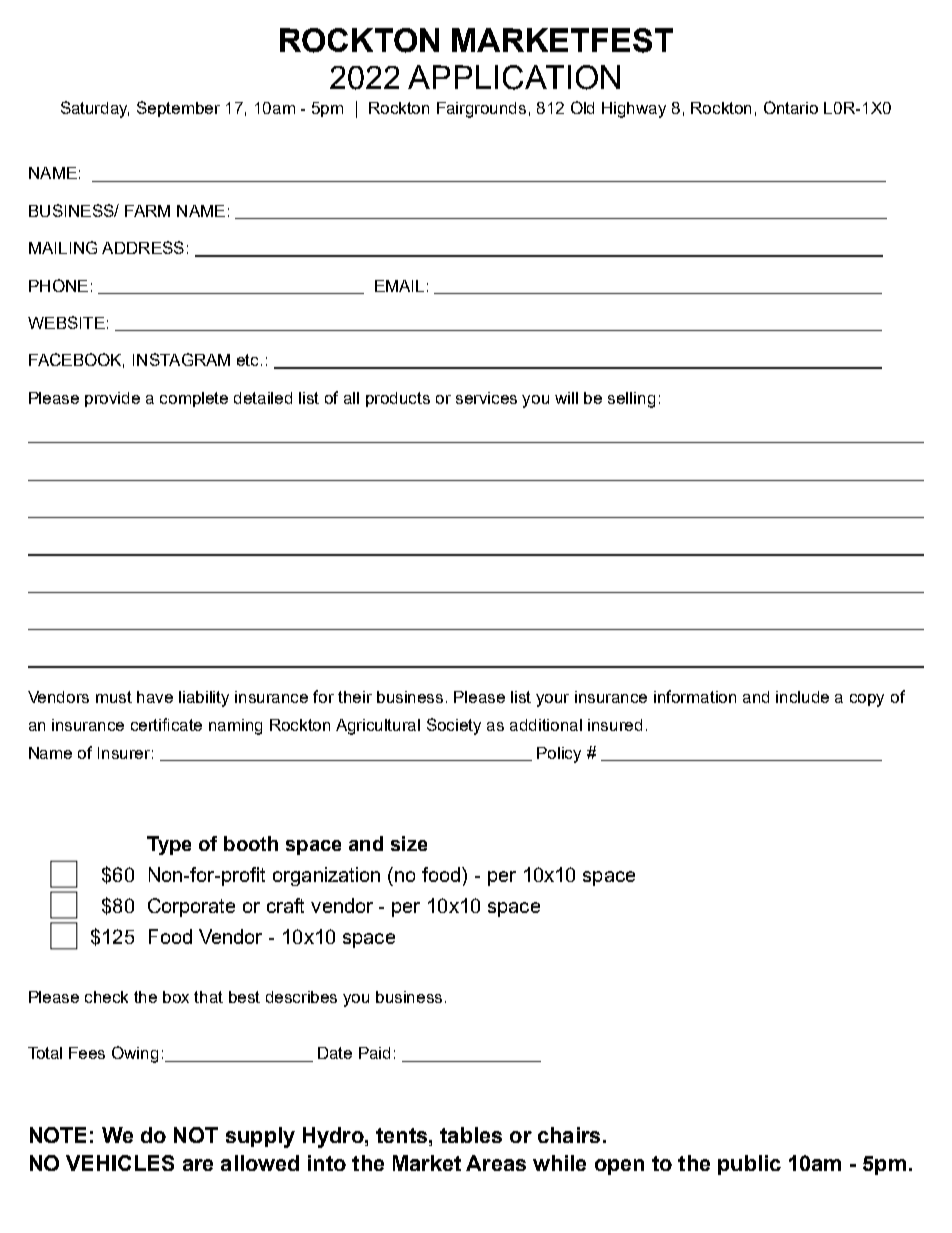 This screenshot has height=1233, width=952. Describe the element at coordinates (471, 1135) in the screenshot. I see `tables` at that location.
